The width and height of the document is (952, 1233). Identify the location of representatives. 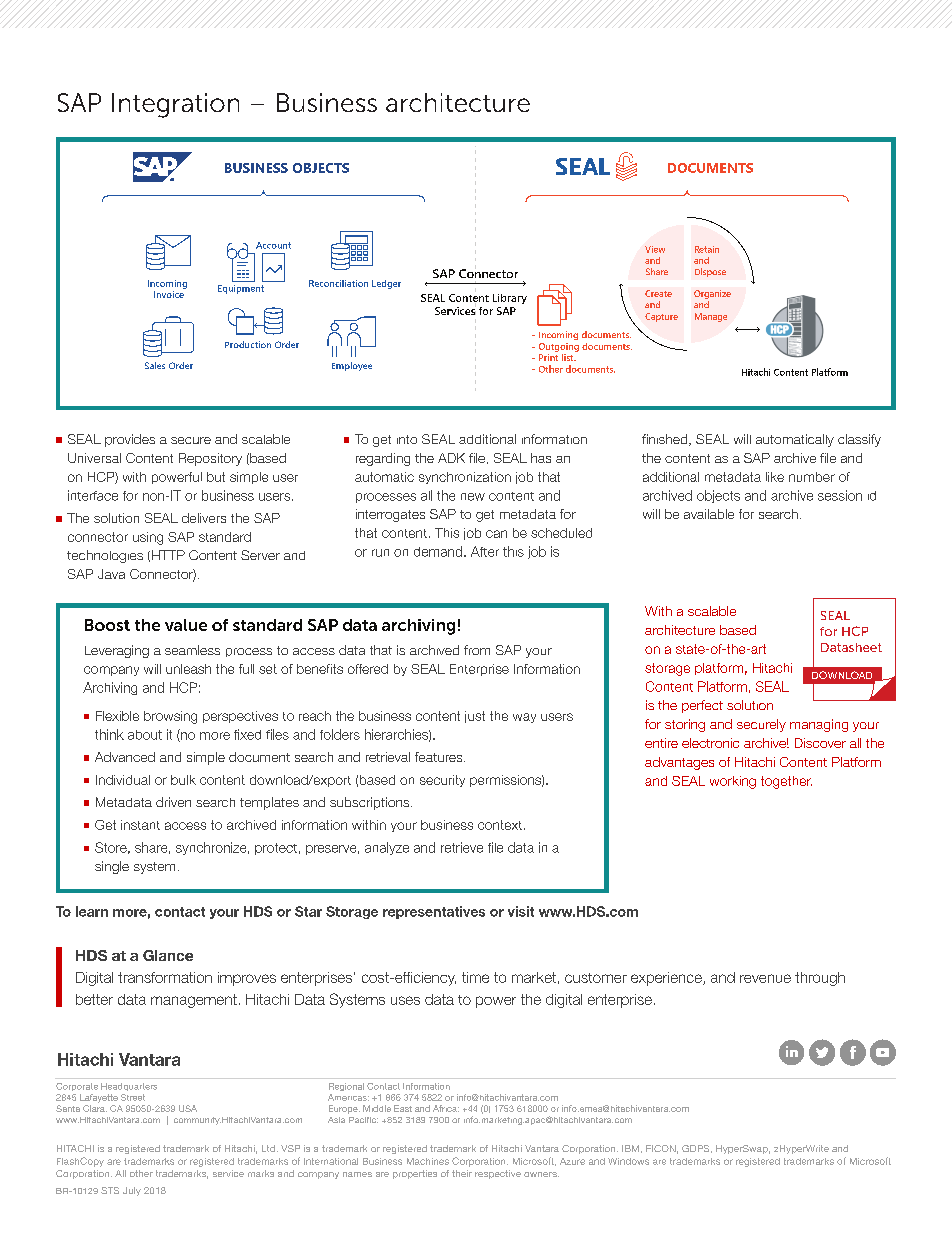
(434, 912).
